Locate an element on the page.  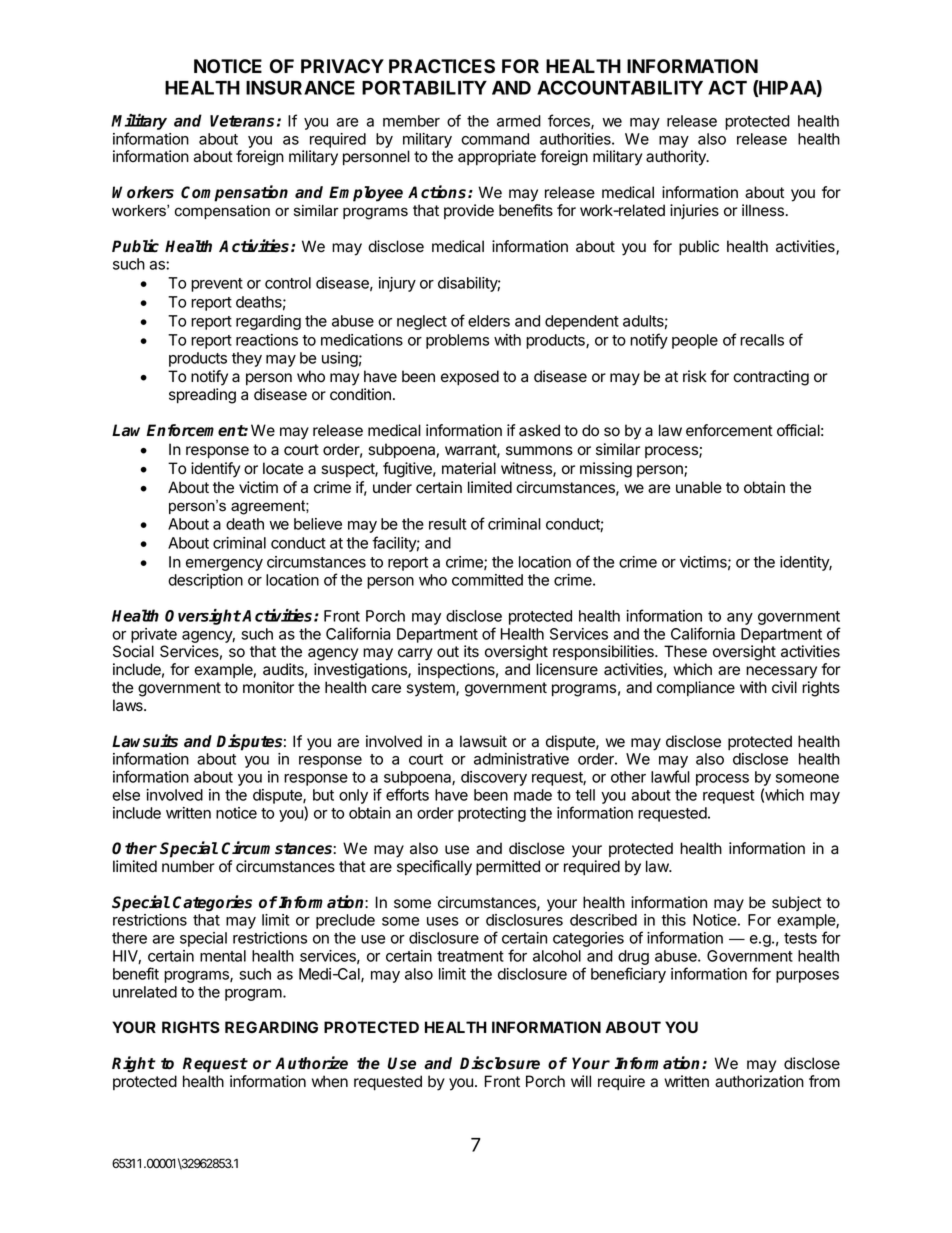
necessary is located at coordinates (781, 672).
